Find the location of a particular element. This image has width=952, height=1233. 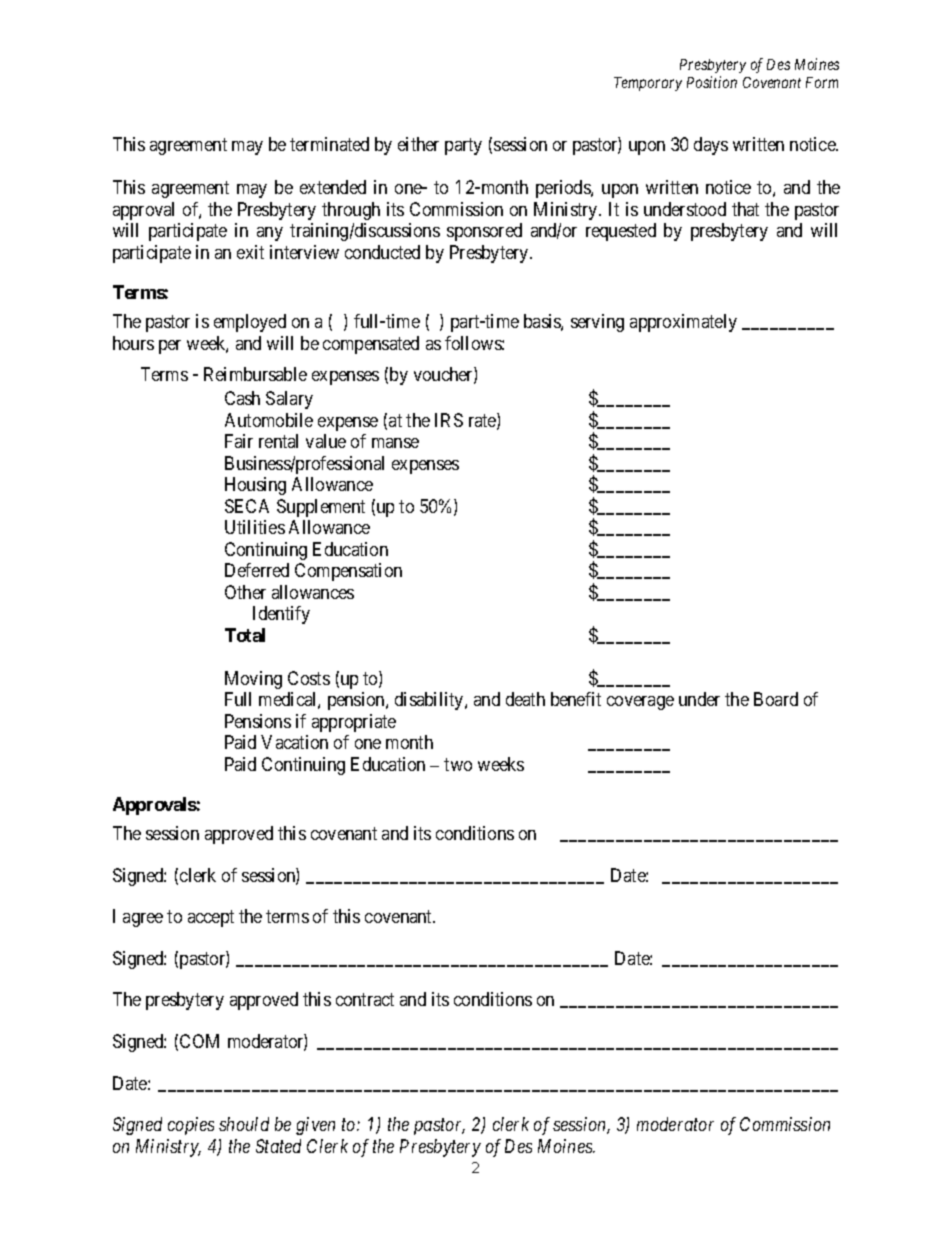

death is located at coordinates (525, 699).
